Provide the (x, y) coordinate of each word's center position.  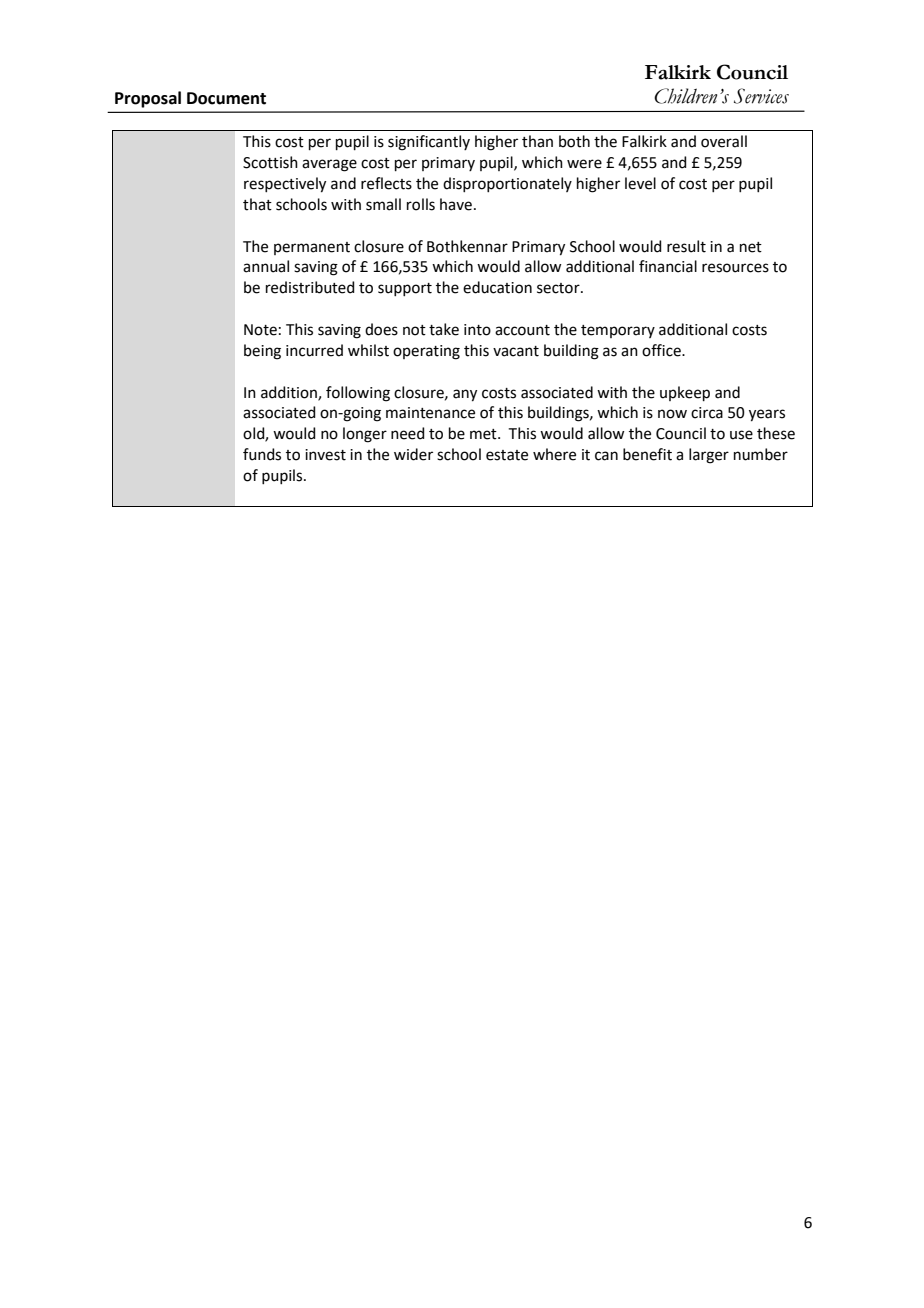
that (257, 204)
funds (262, 454)
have (456, 204)
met (484, 434)
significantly (429, 143)
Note (260, 330)
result (686, 246)
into (477, 330)
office (662, 350)
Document (226, 98)
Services (761, 96)
